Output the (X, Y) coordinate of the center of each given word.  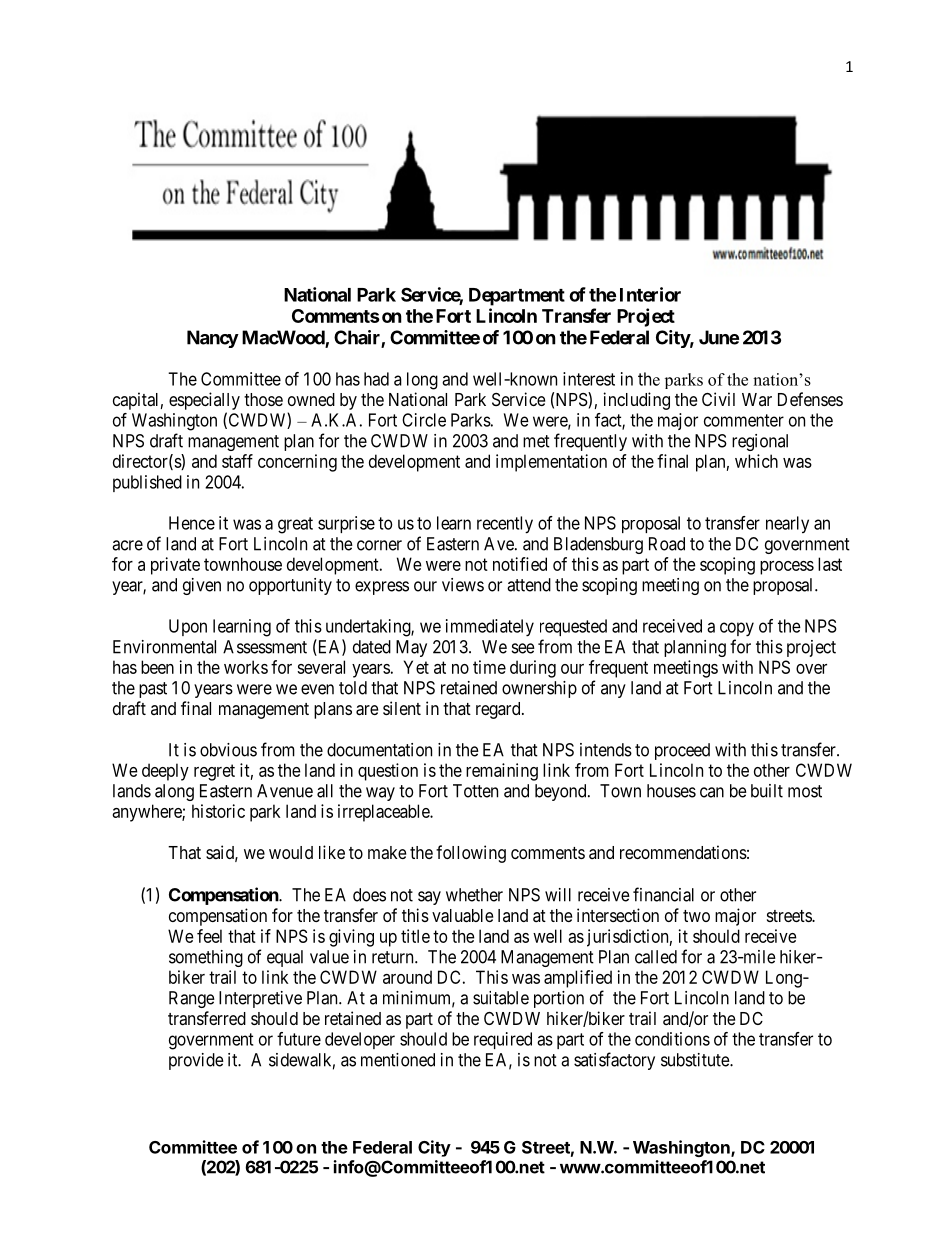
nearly (787, 525)
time (489, 667)
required (503, 1040)
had (376, 379)
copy (737, 629)
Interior (650, 294)
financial (663, 894)
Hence (192, 523)
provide (196, 1061)
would (291, 852)
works (246, 667)
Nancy (213, 339)
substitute (696, 1060)
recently (505, 525)
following (471, 854)
